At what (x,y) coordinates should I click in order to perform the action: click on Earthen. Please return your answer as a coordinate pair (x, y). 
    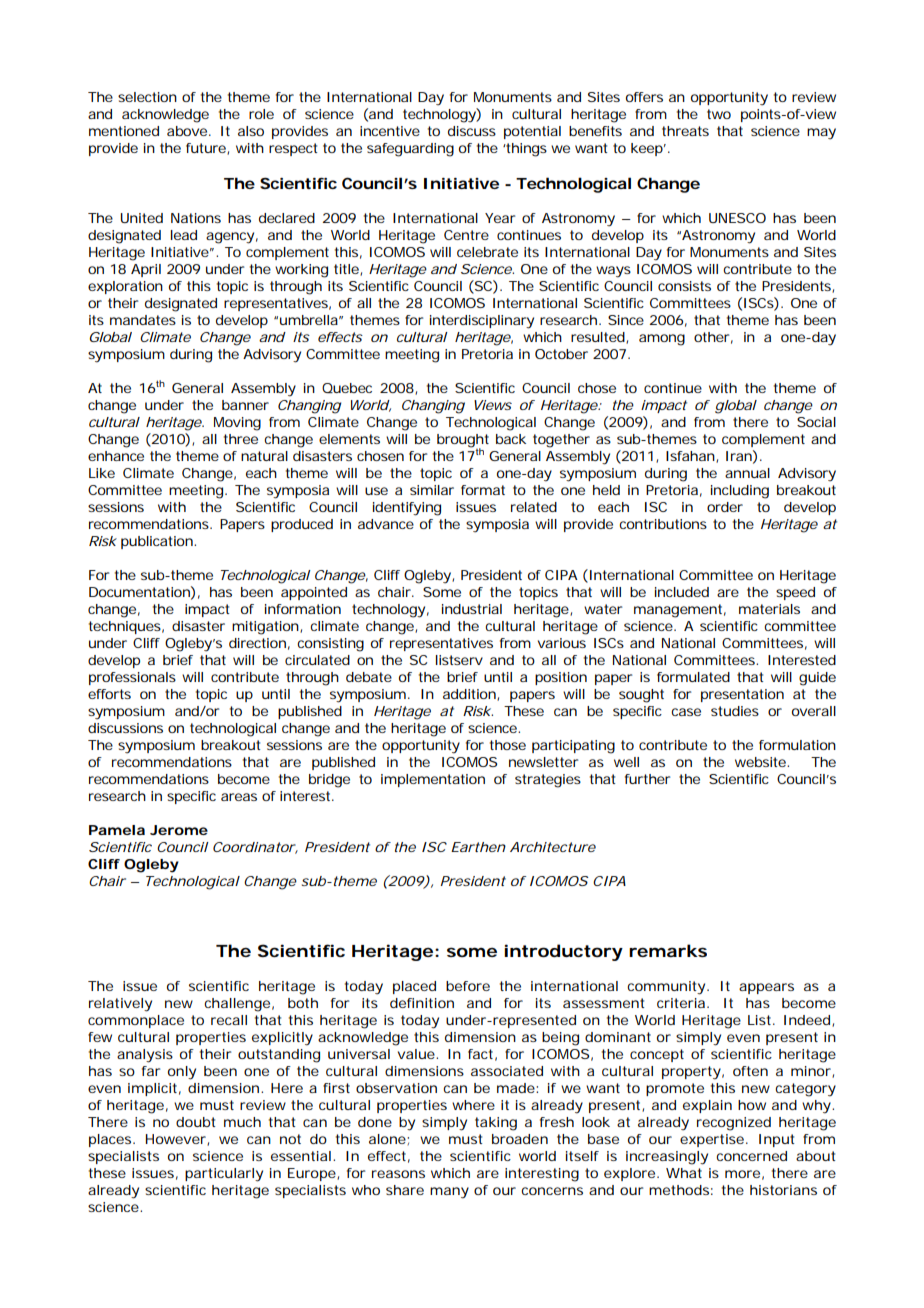
    Looking at the image, I should click on (478, 847).
